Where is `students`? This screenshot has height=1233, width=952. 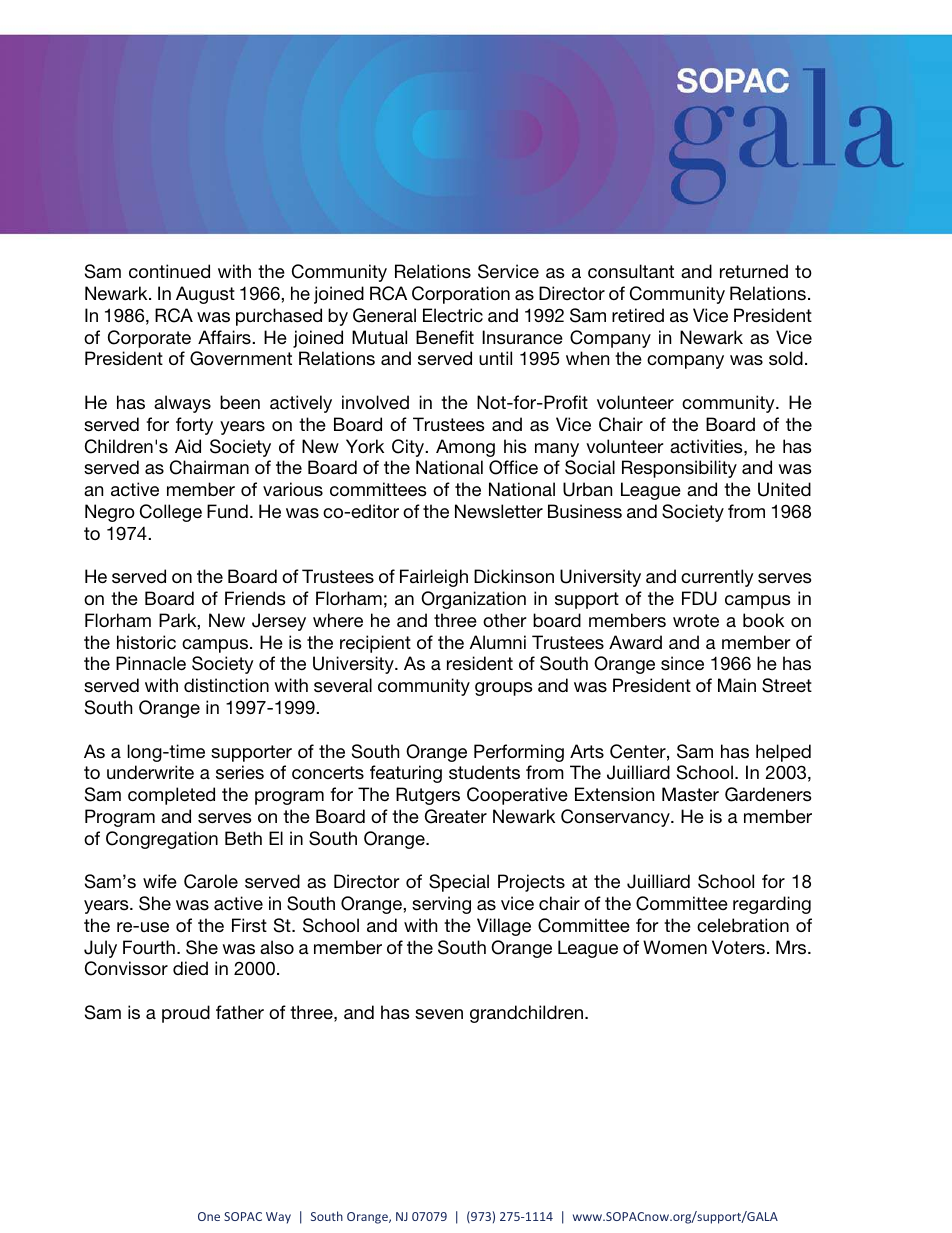 students is located at coordinates (484, 772).
